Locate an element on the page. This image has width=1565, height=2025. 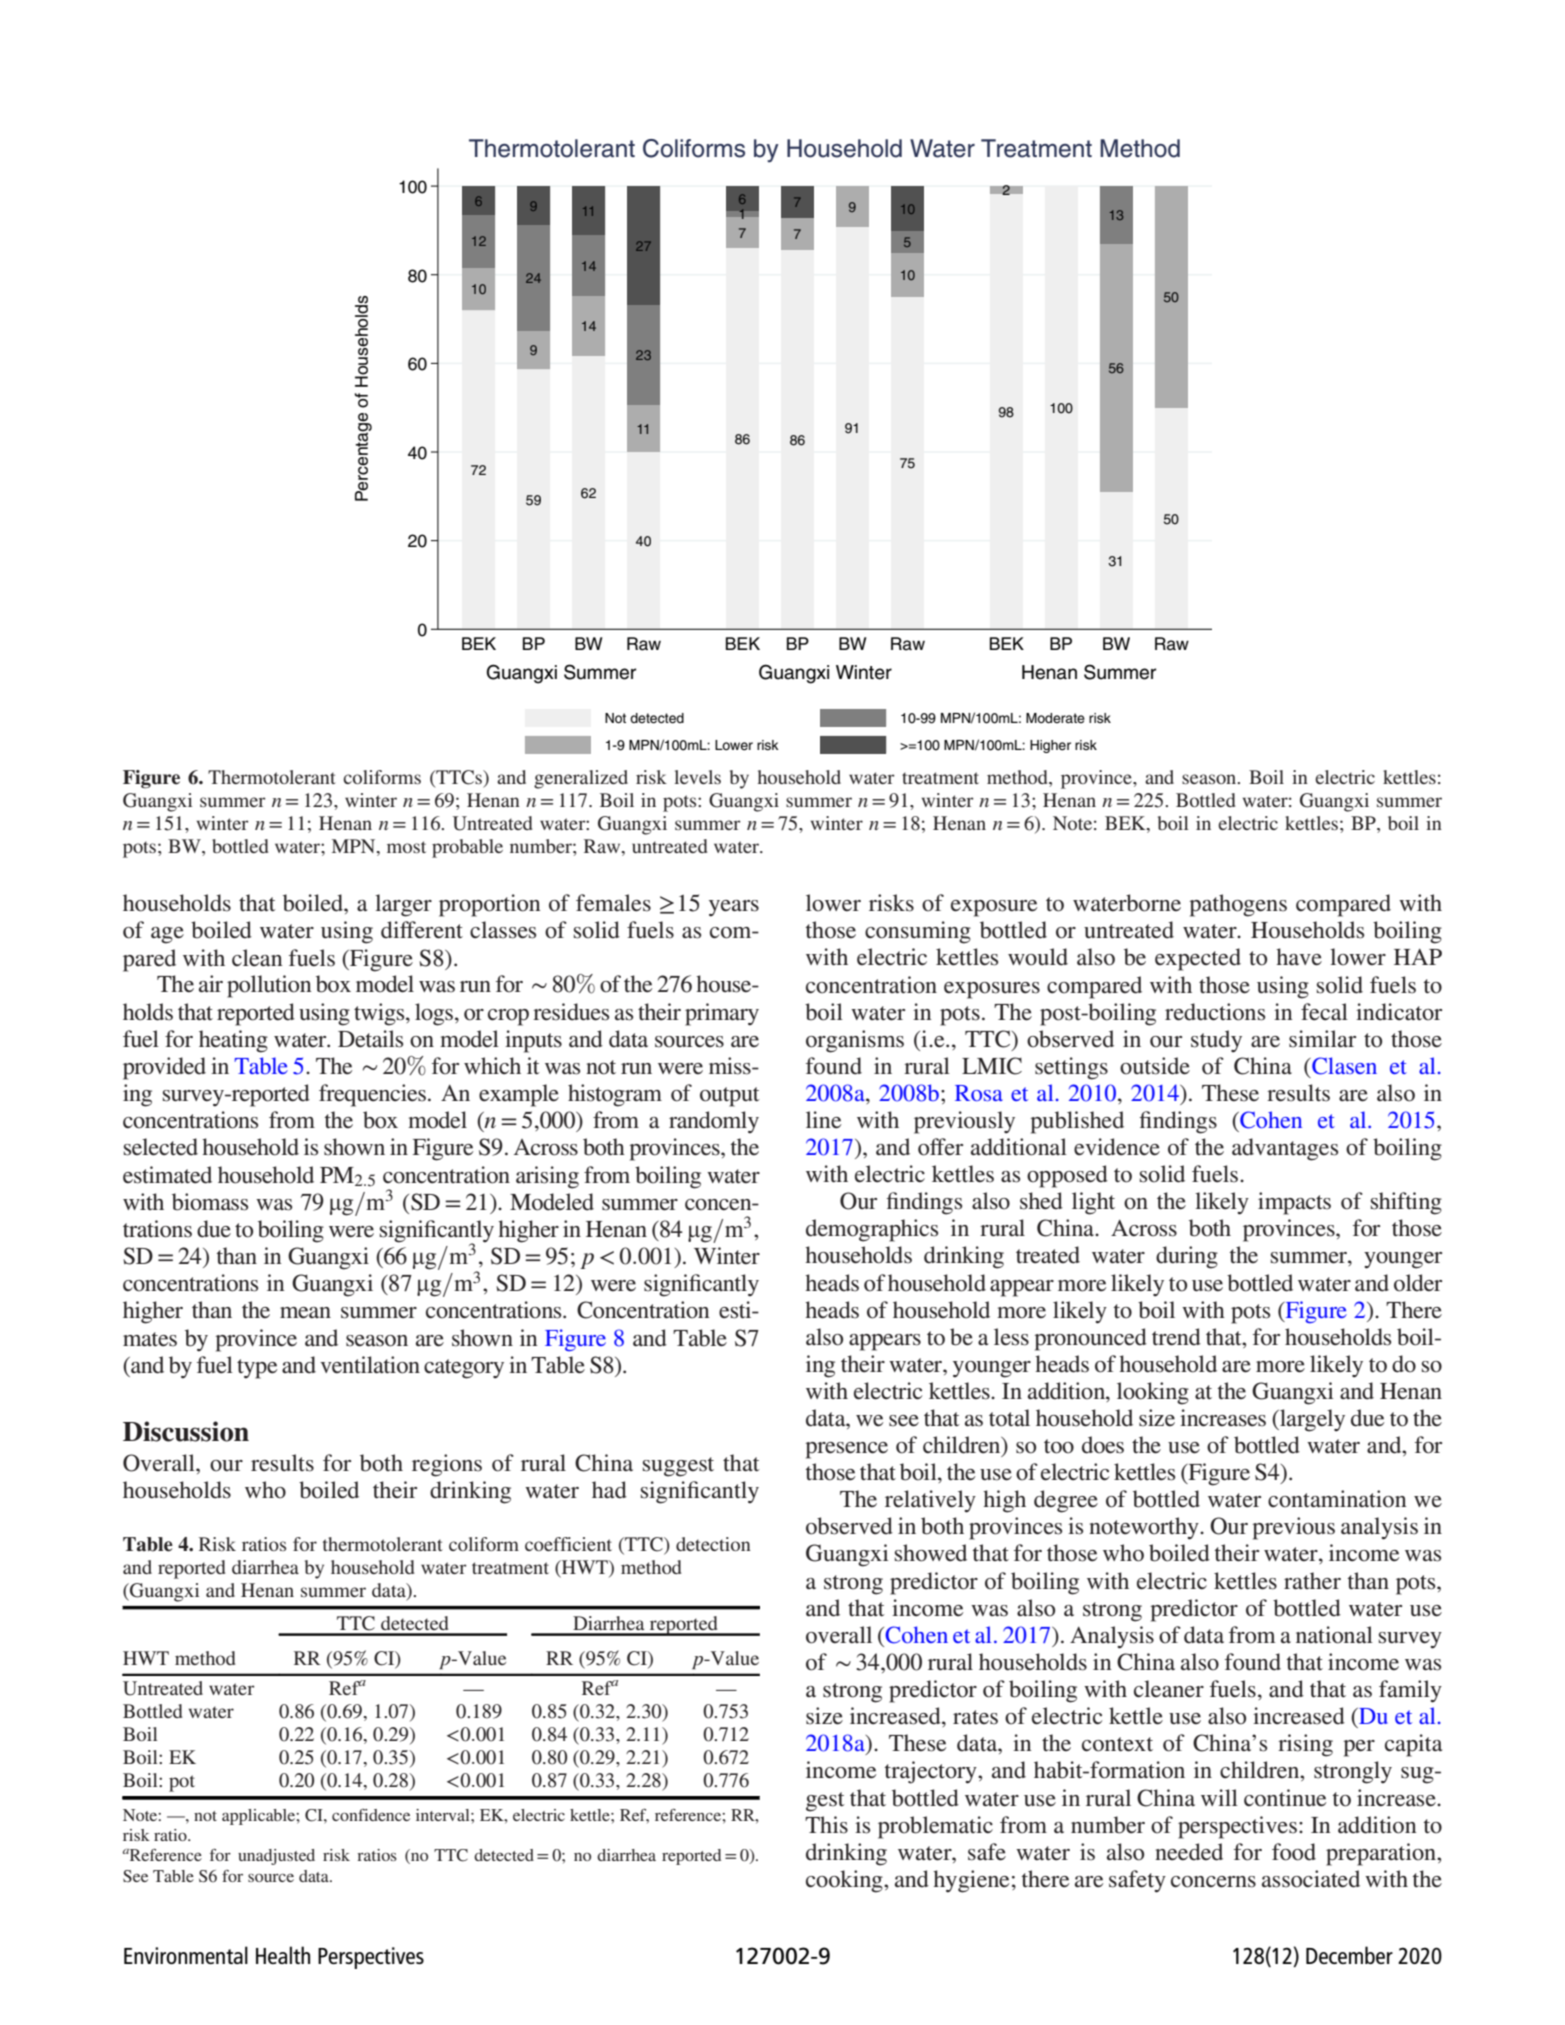
impacts is located at coordinates (1294, 1203).
